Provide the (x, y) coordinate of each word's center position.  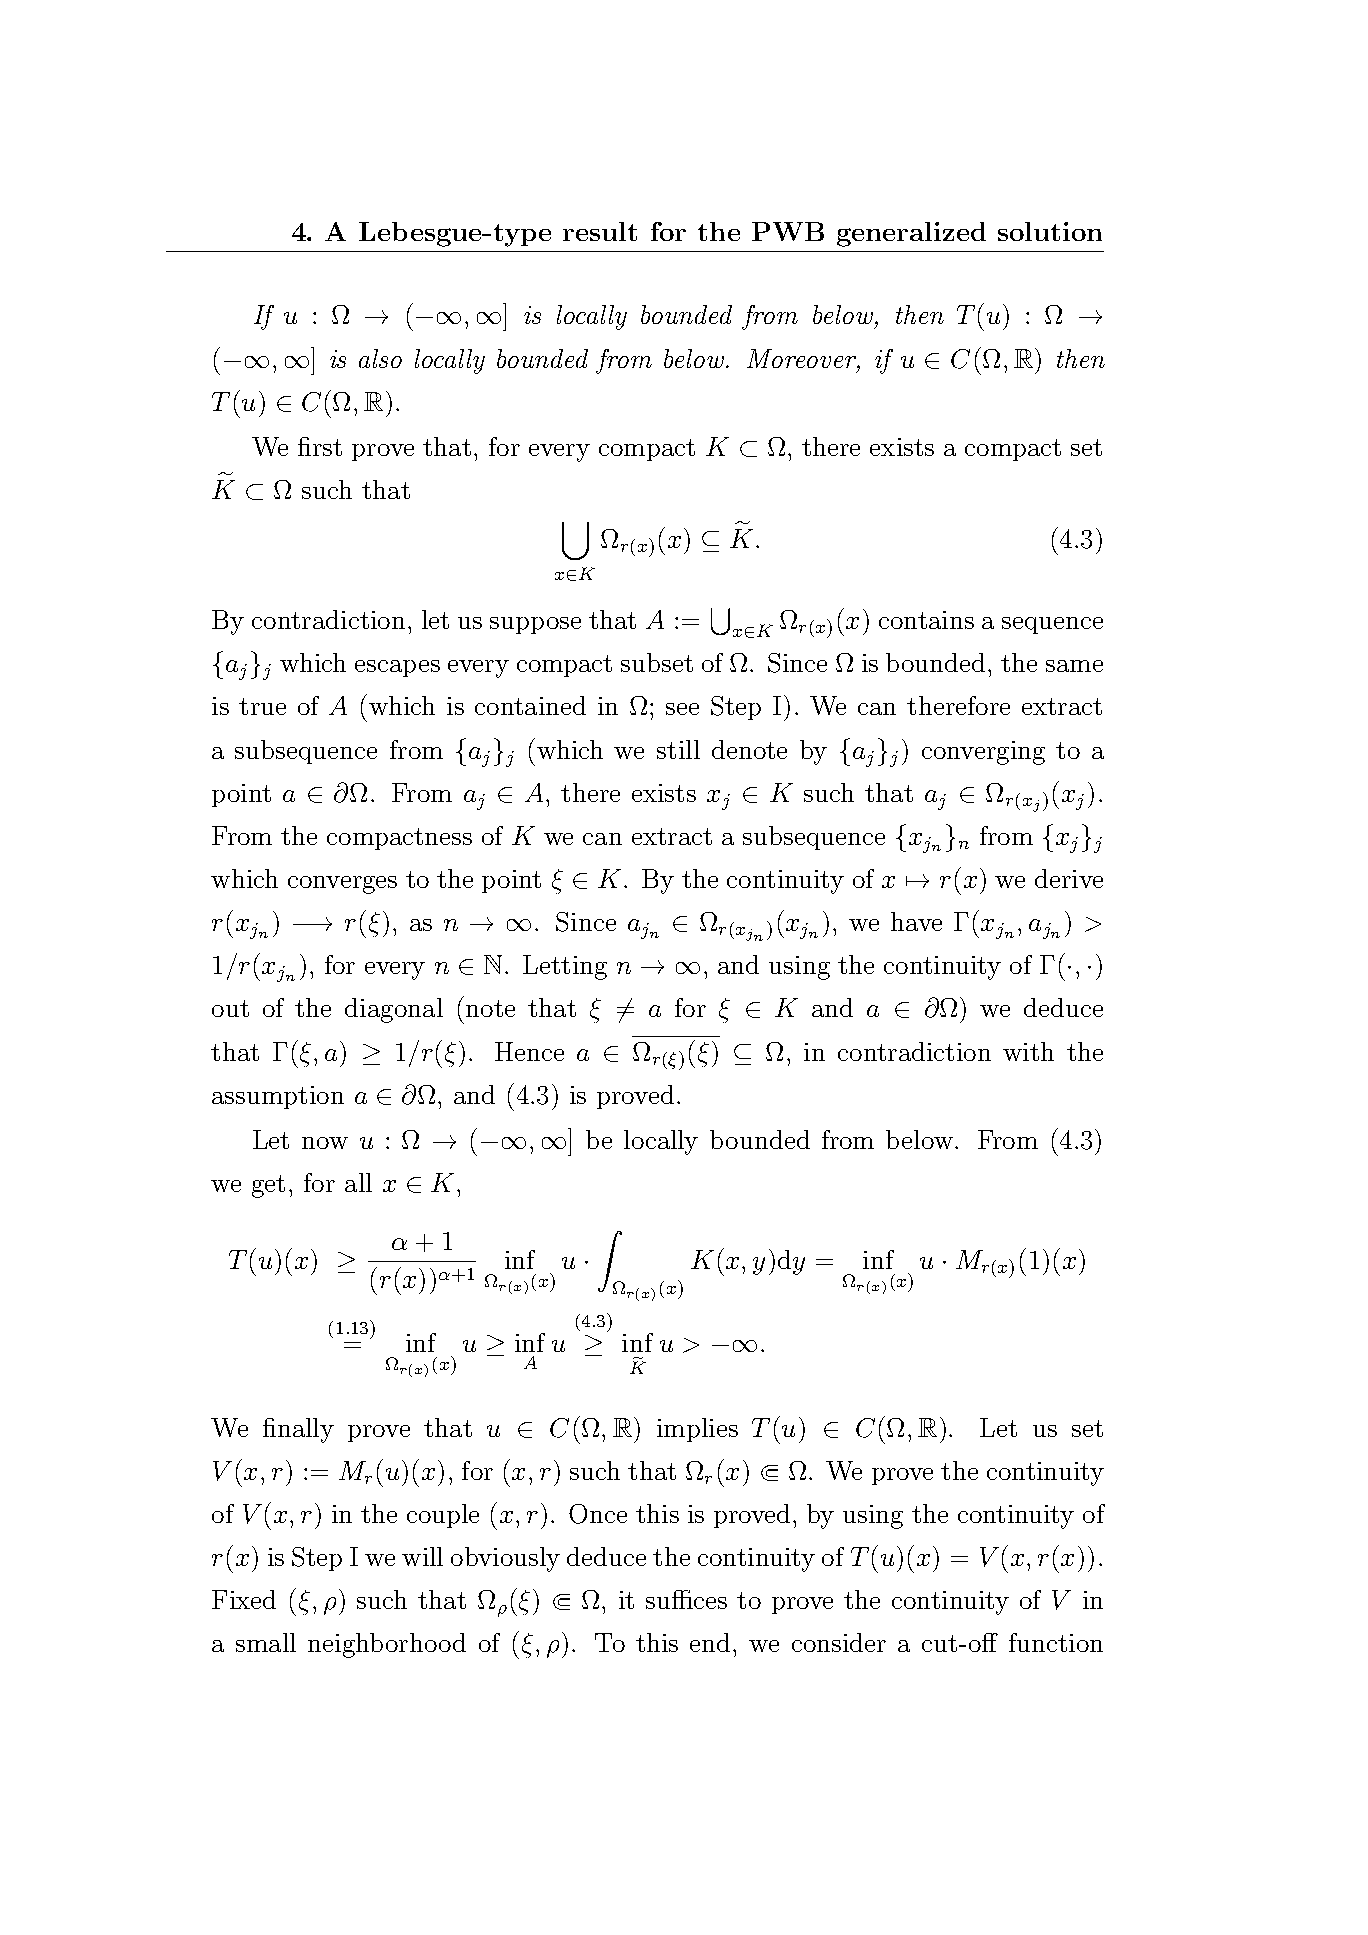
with (1028, 1051)
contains (926, 620)
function (1056, 1642)
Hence (529, 1051)
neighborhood (387, 1645)
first (320, 446)
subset (657, 662)
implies (697, 1430)
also (380, 358)
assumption (278, 1097)
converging (983, 753)
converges (342, 885)
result (600, 231)
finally (298, 1430)
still (678, 749)
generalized (911, 234)
